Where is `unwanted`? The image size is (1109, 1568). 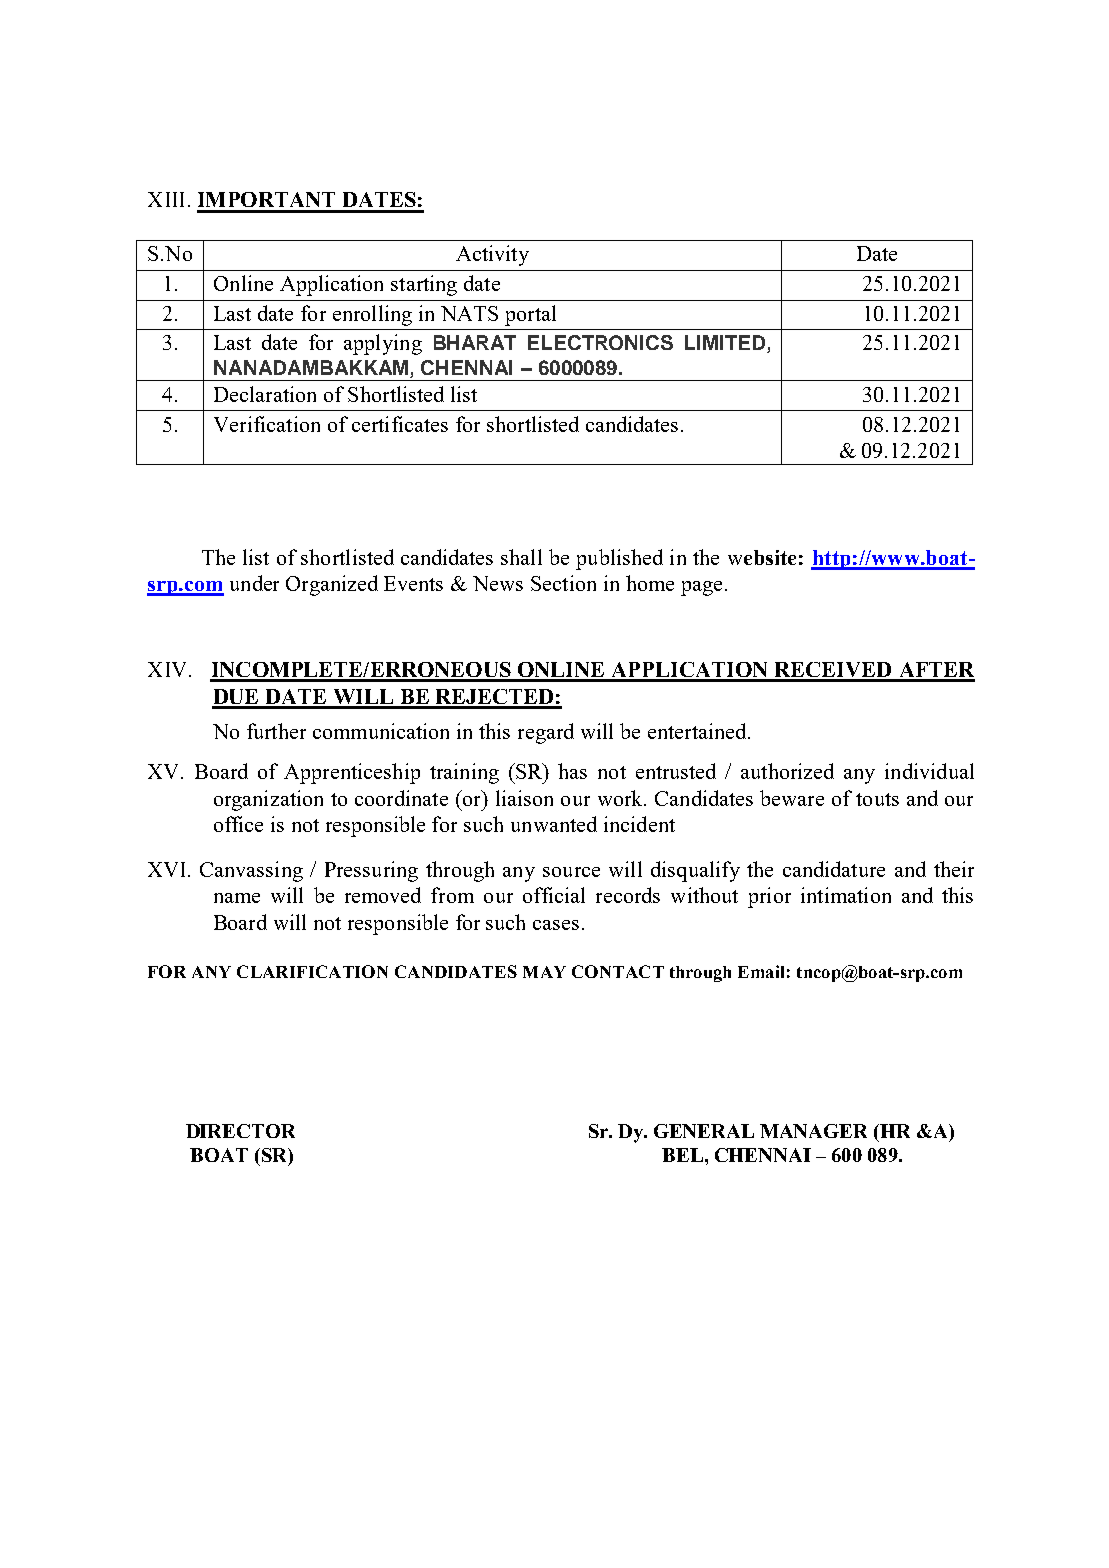 unwanted is located at coordinates (554, 824).
